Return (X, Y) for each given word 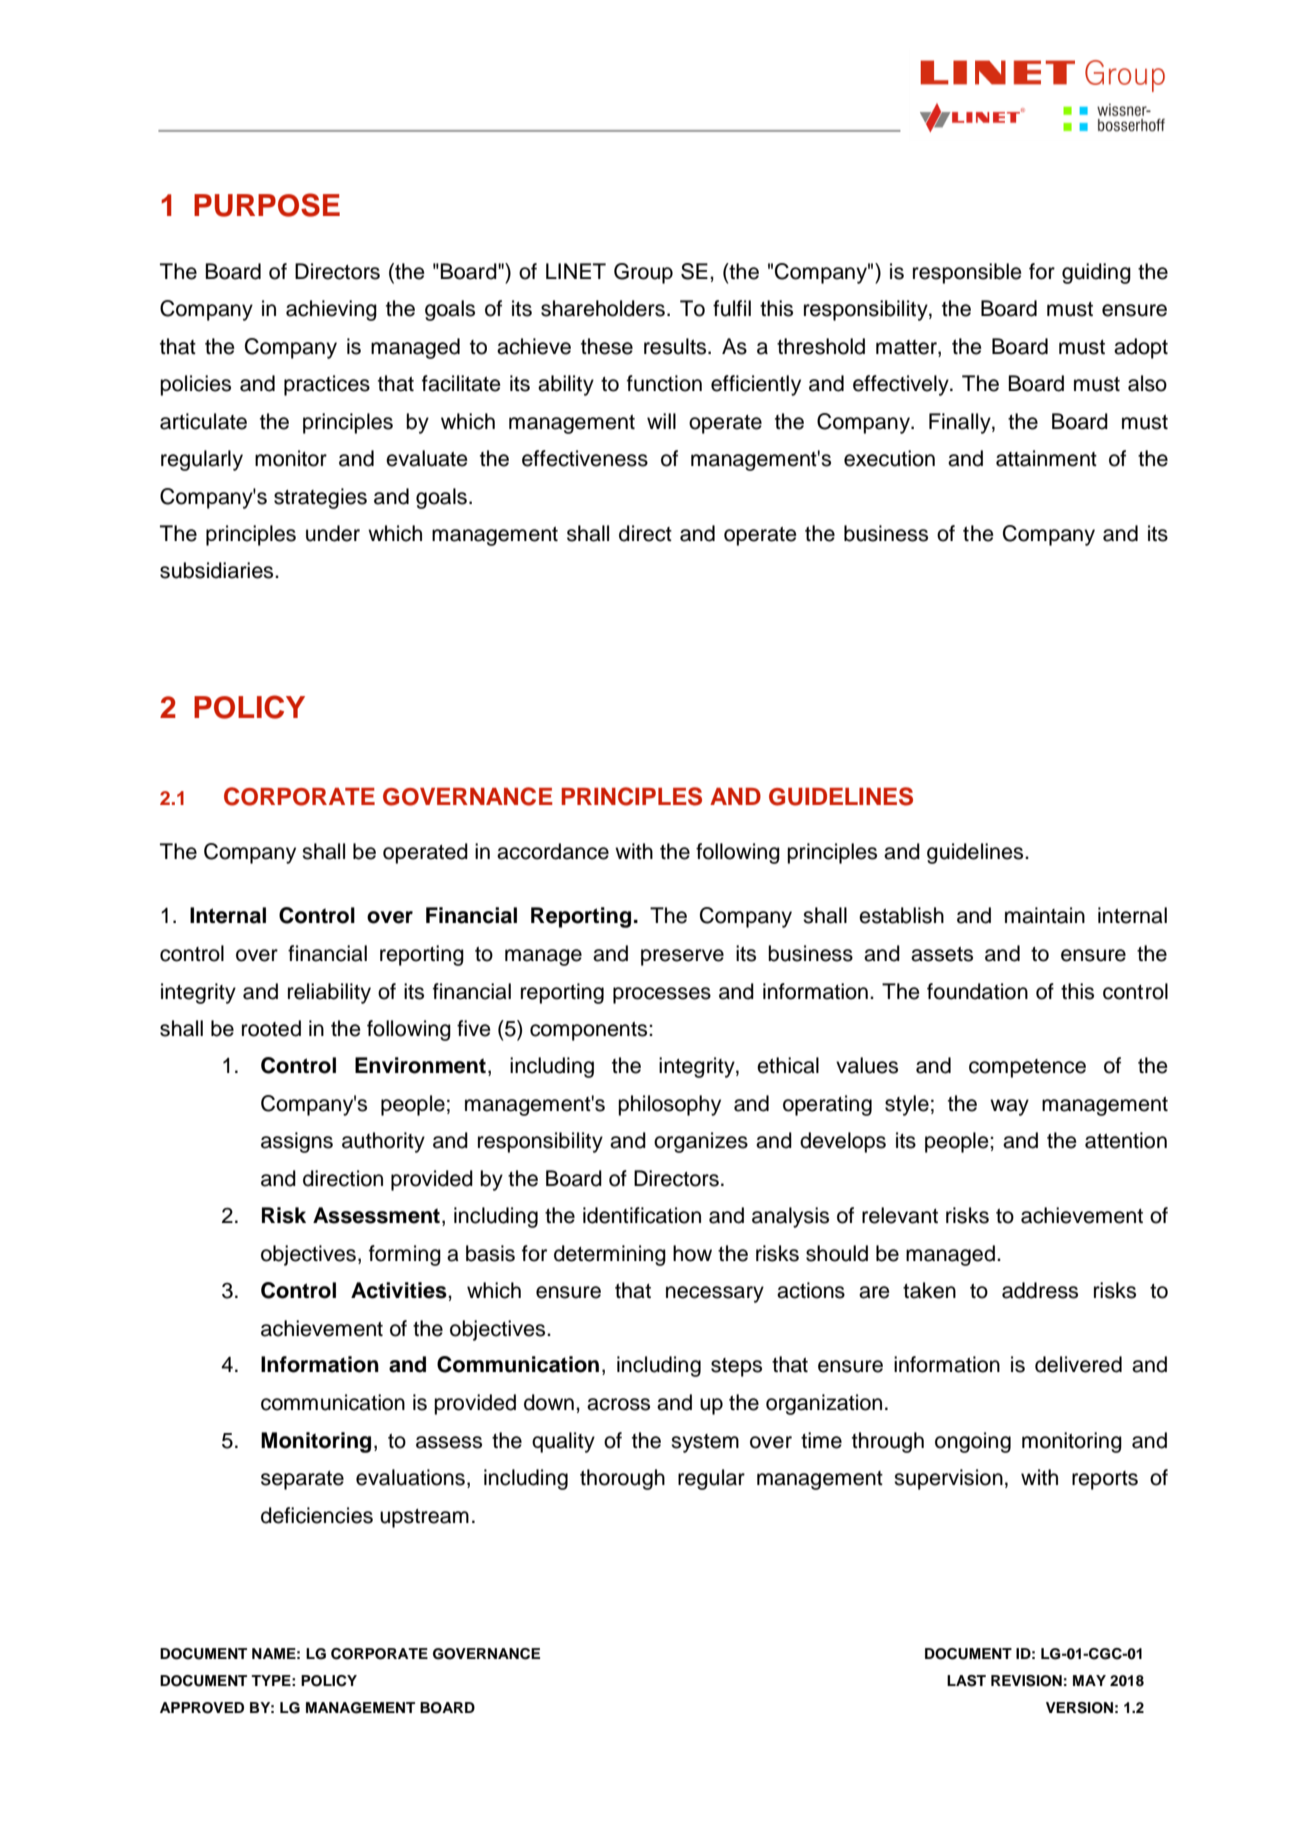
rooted (271, 1028)
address (1040, 1290)
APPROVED (202, 1708)
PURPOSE (267, 205)
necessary (715, 1294)
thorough (622, 1479)
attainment (1046, 458)
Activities (400, 1290)
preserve (682, 957)
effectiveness (585, 458)
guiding (1096, 273)
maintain (1045, 915)
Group (643, 273)
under (333, 533)
